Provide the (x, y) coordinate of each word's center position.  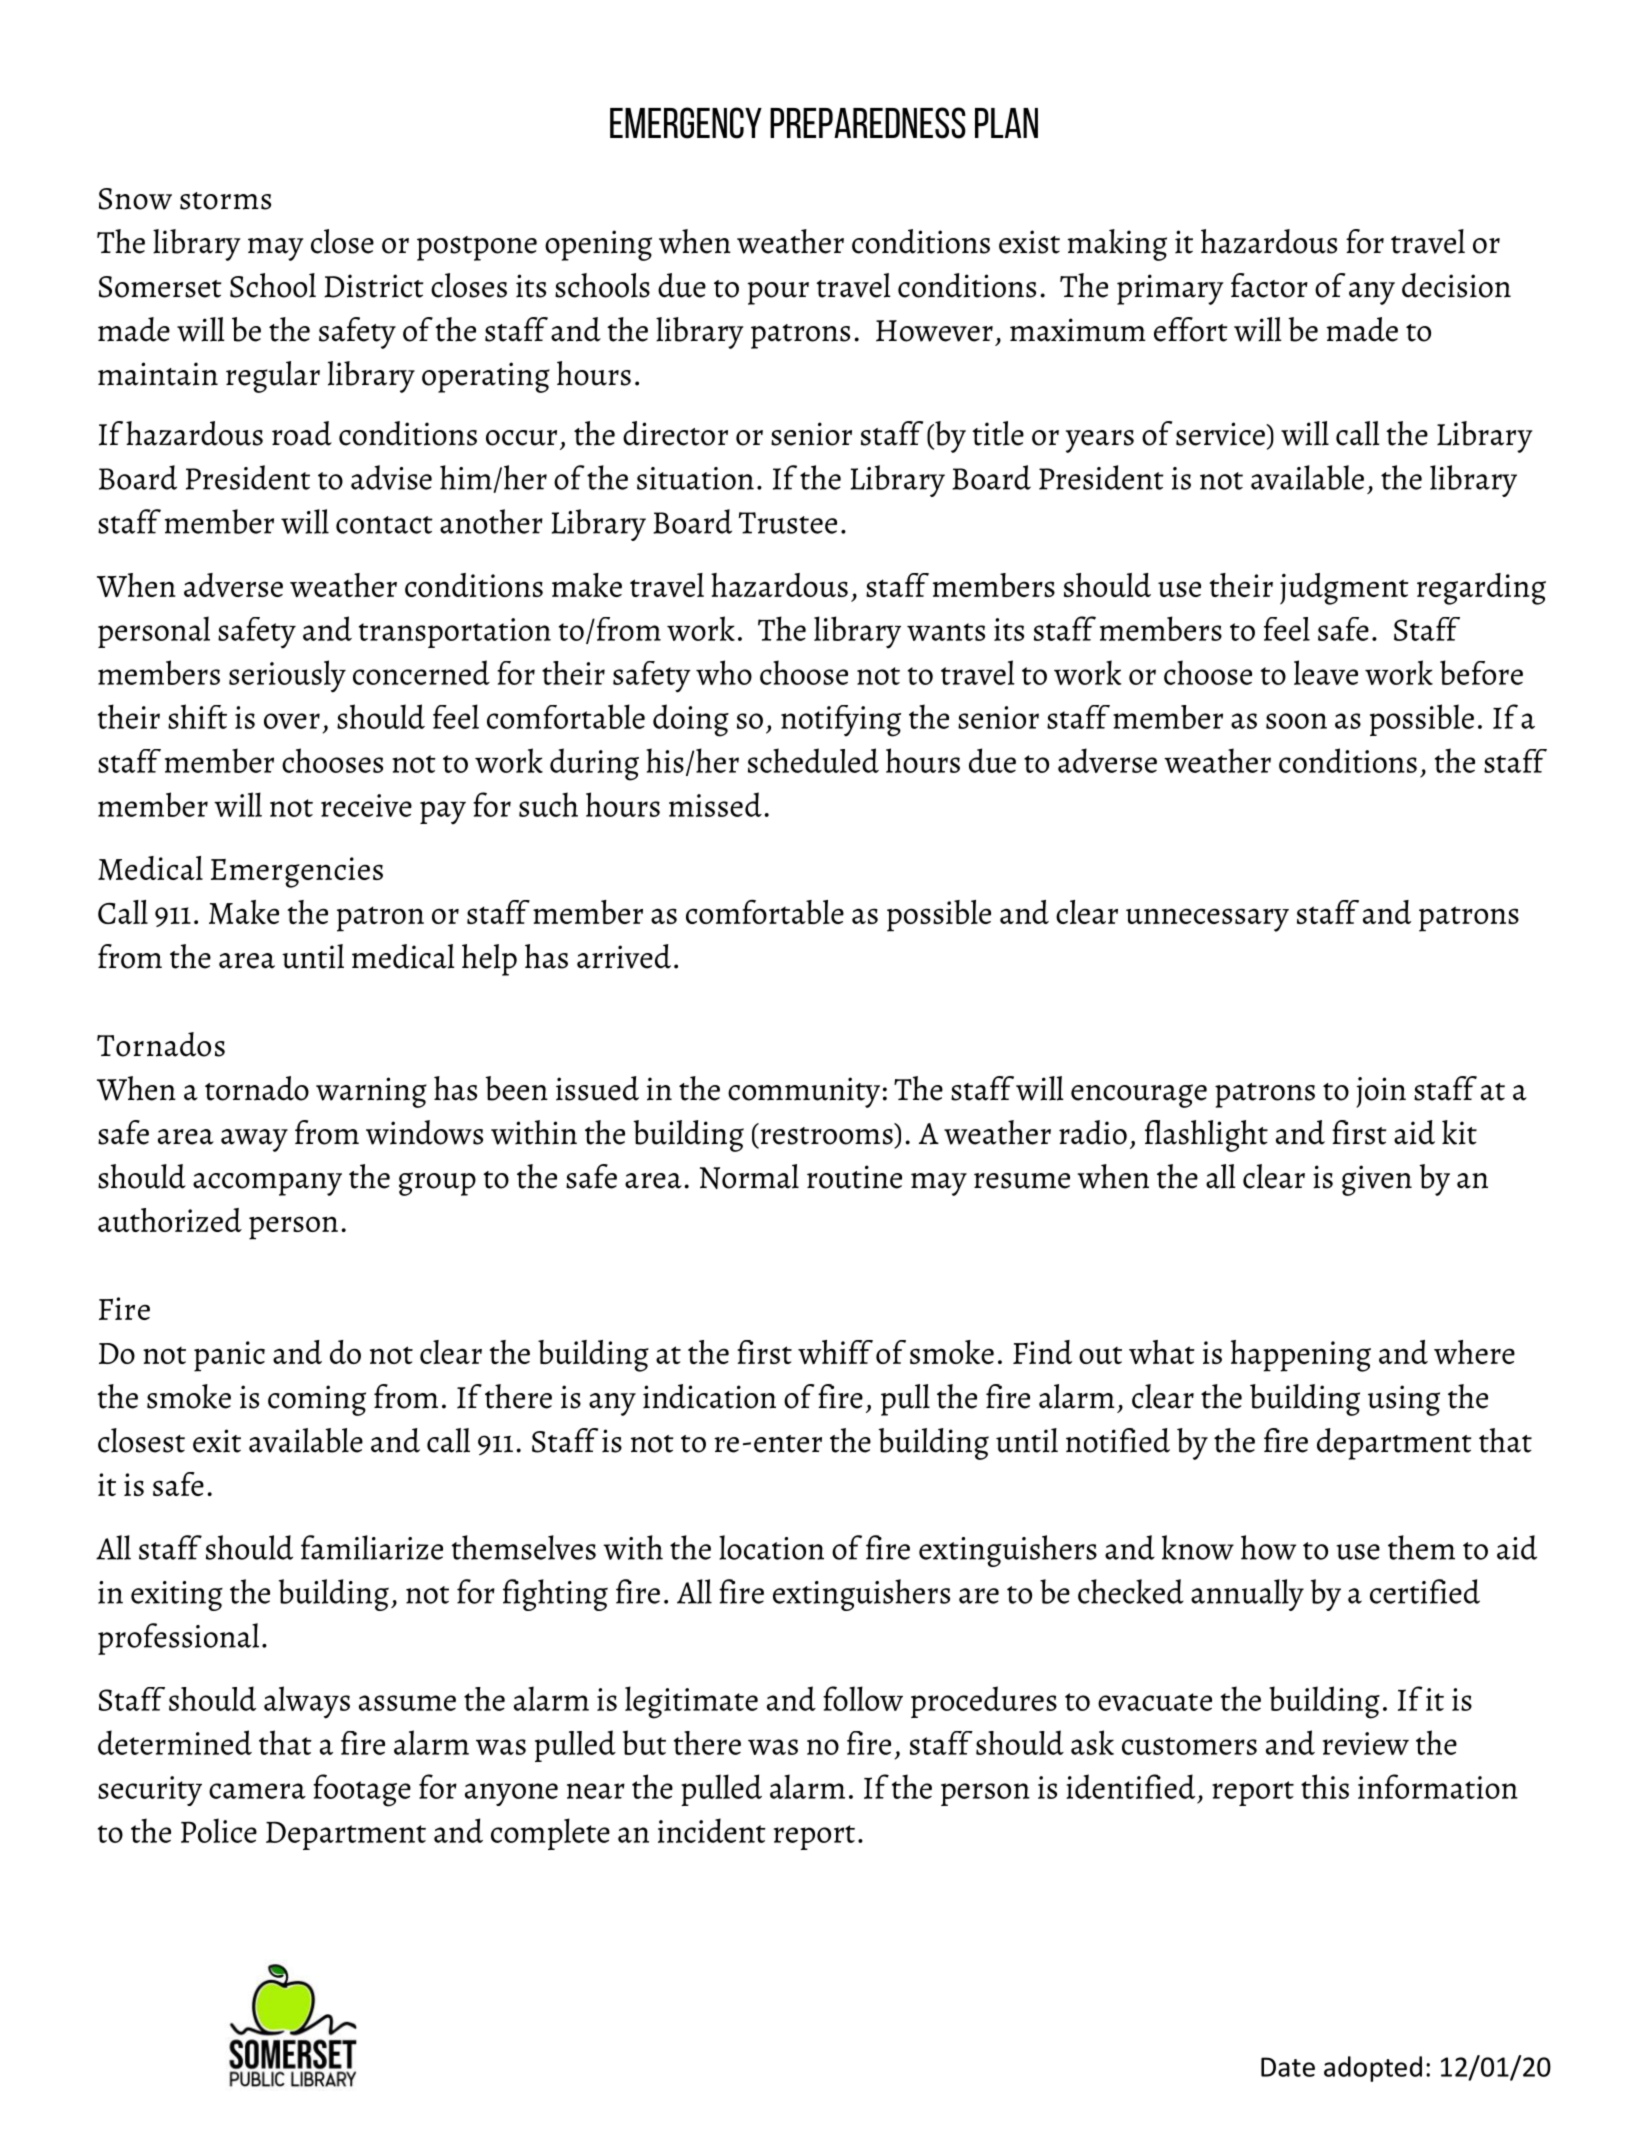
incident (712, 1830)
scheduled (813, 760)
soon (1296, 721)
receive (366, 805)
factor (1269, 285)
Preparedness (868, 123)
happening (1301, 1356)
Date (1288, 2067)
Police (219, 1830)
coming (317, 1400)
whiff (835, 1352)
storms (225, 201)
